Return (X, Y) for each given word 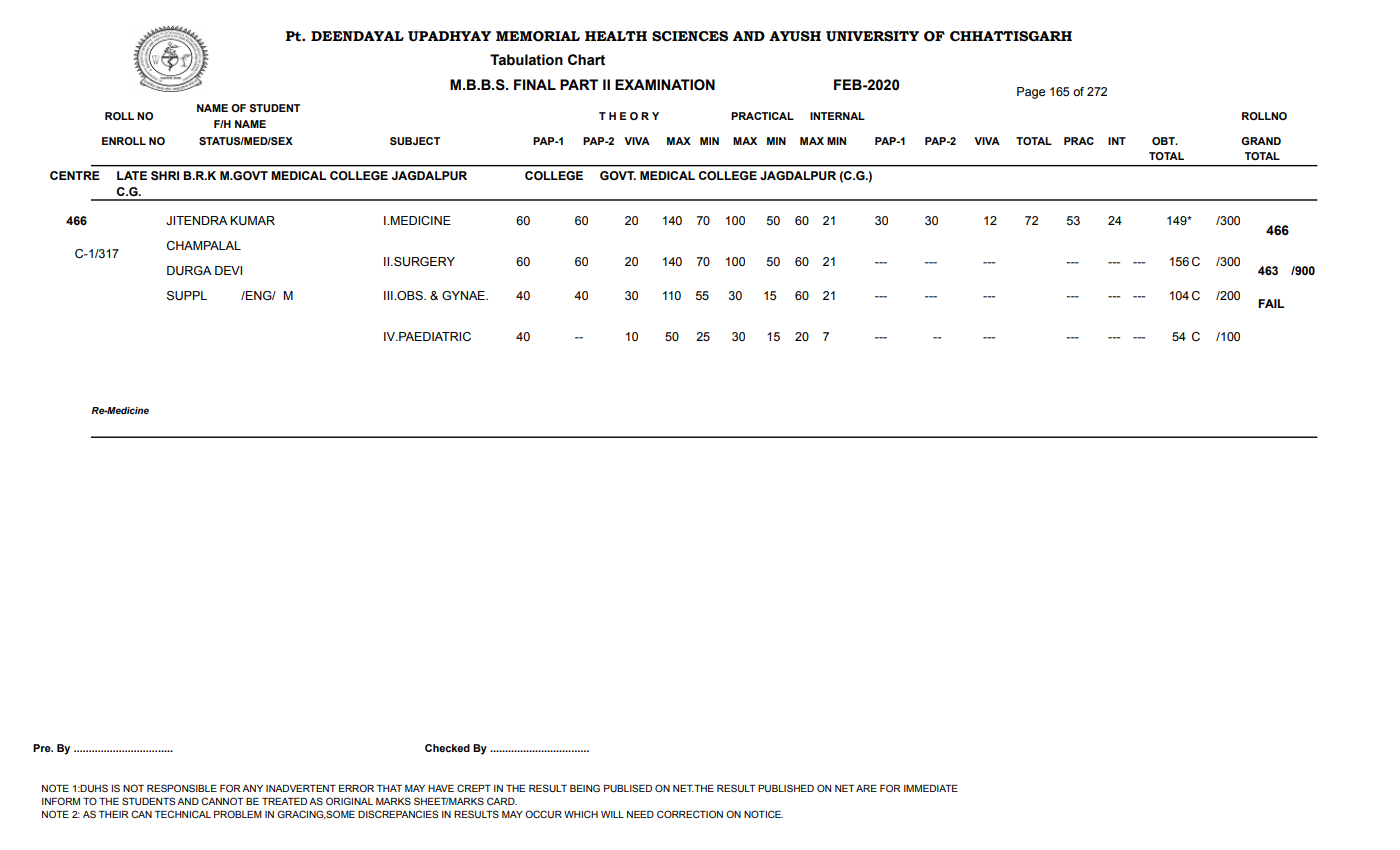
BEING (585, 788)
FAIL (1271, 303)
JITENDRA (197, 220)
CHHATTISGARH (1011, 36)
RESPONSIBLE (182, 788)
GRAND (1261, 141)
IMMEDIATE (931, 788)
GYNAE (464, 295)
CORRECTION (690, 814)
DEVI (228, 270)
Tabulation (526, 60)
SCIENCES (690, 36)
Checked (447, 748)
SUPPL (187, 296)
